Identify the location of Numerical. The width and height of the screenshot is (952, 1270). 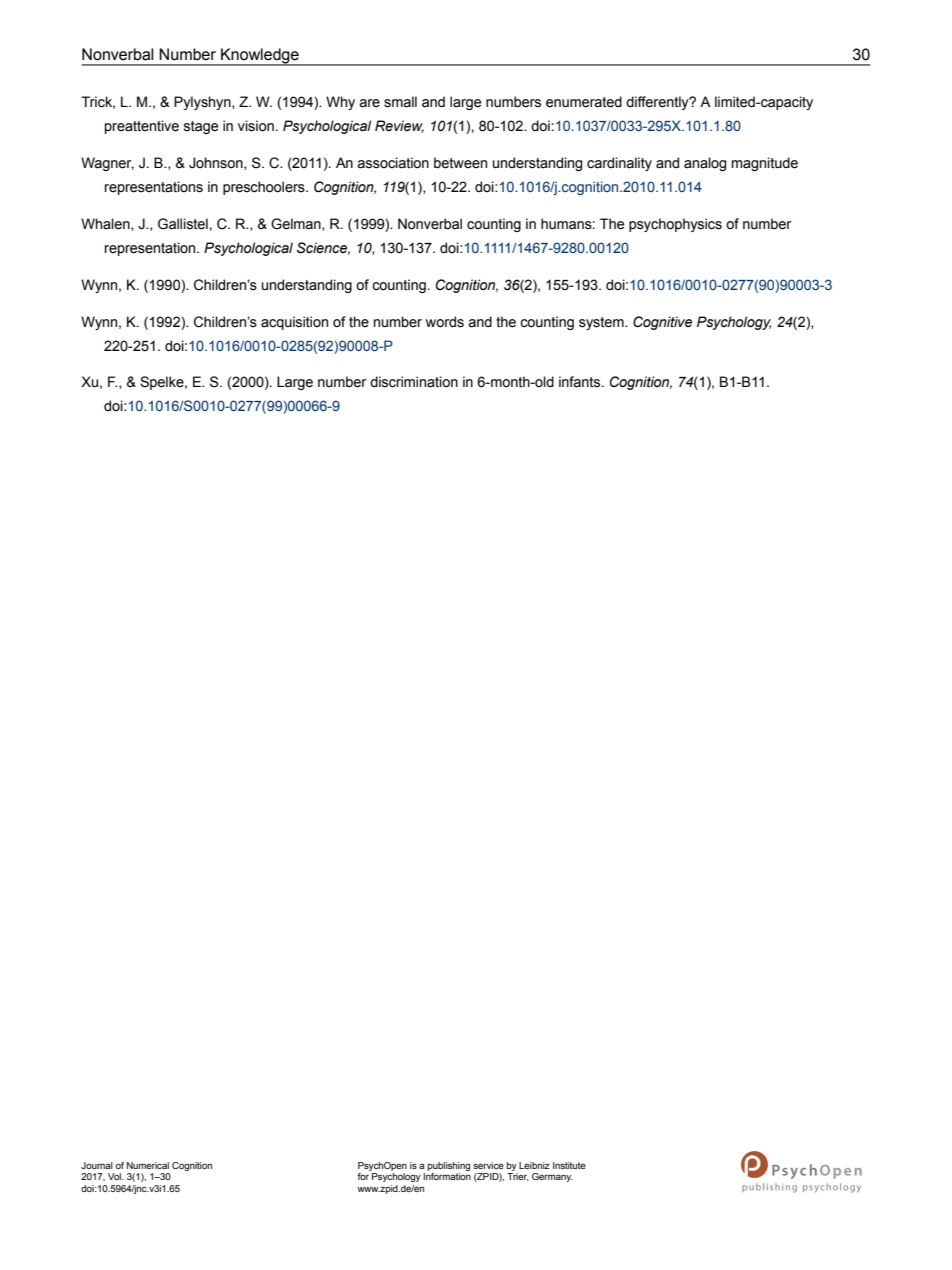
(148, 1165).
